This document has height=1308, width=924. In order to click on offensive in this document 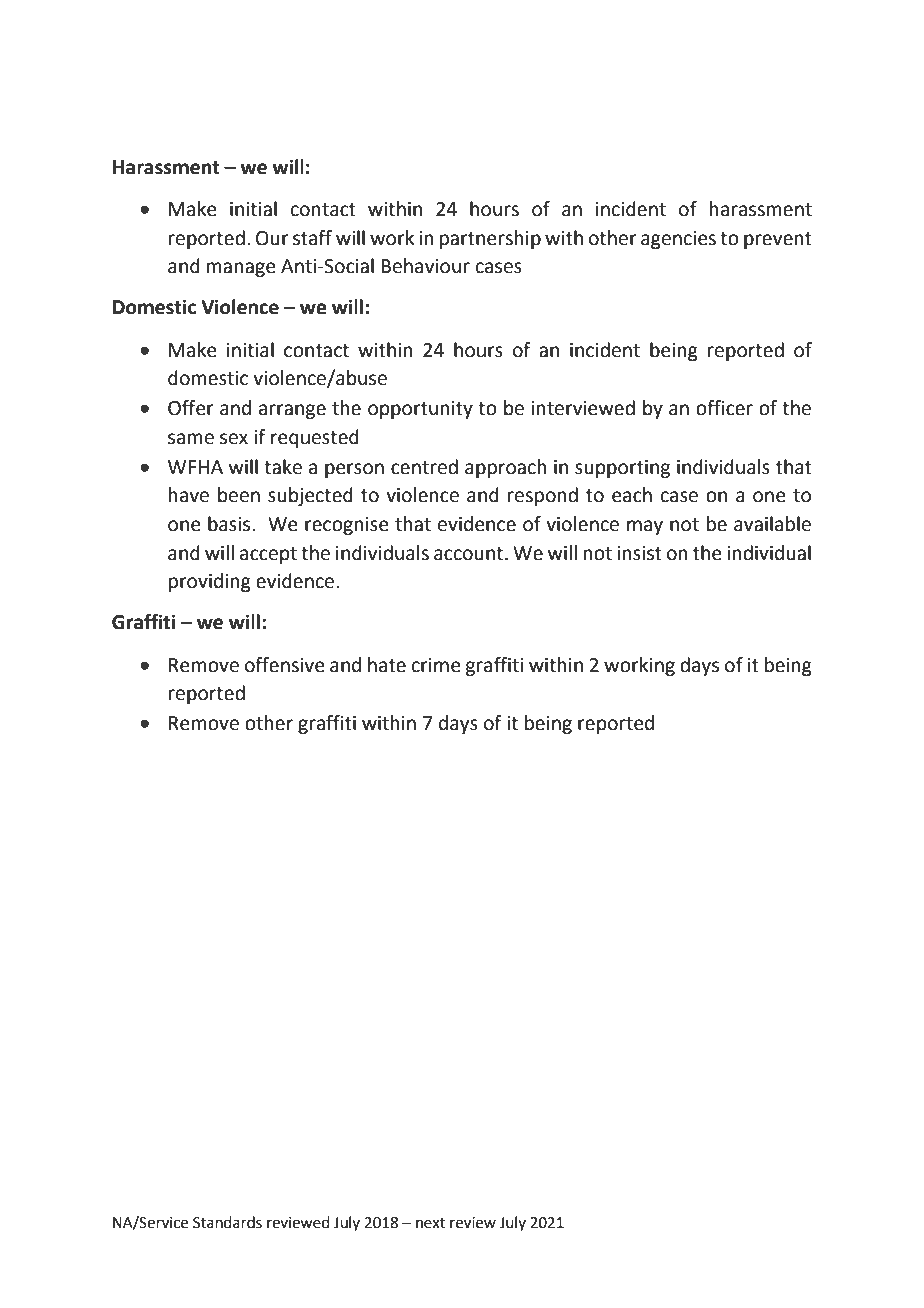, I will do `click(285, 665)`.
